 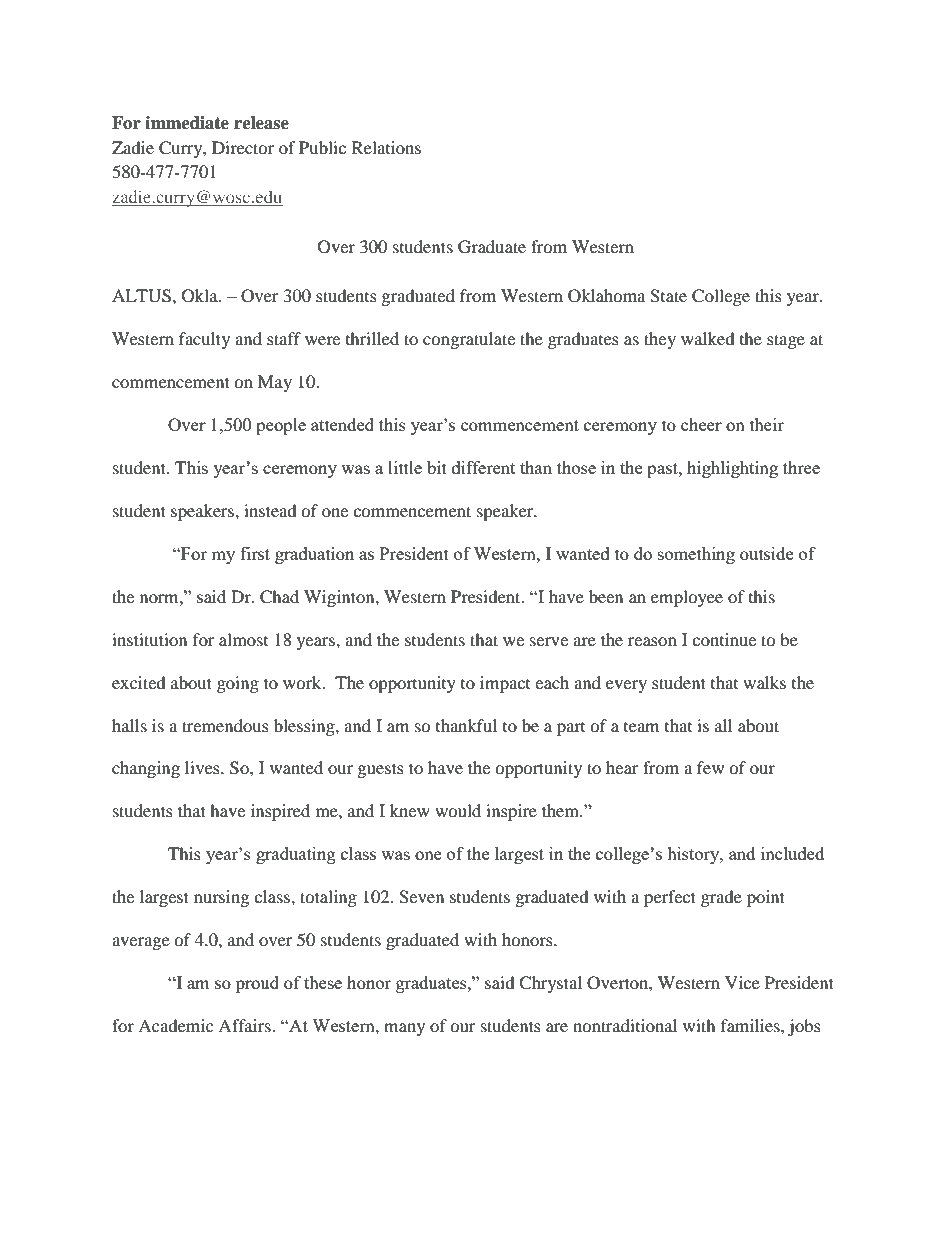 What do you see at coordinates (255, 553) in the screenshot?
I see `first` at bounding box center [255, 553].
